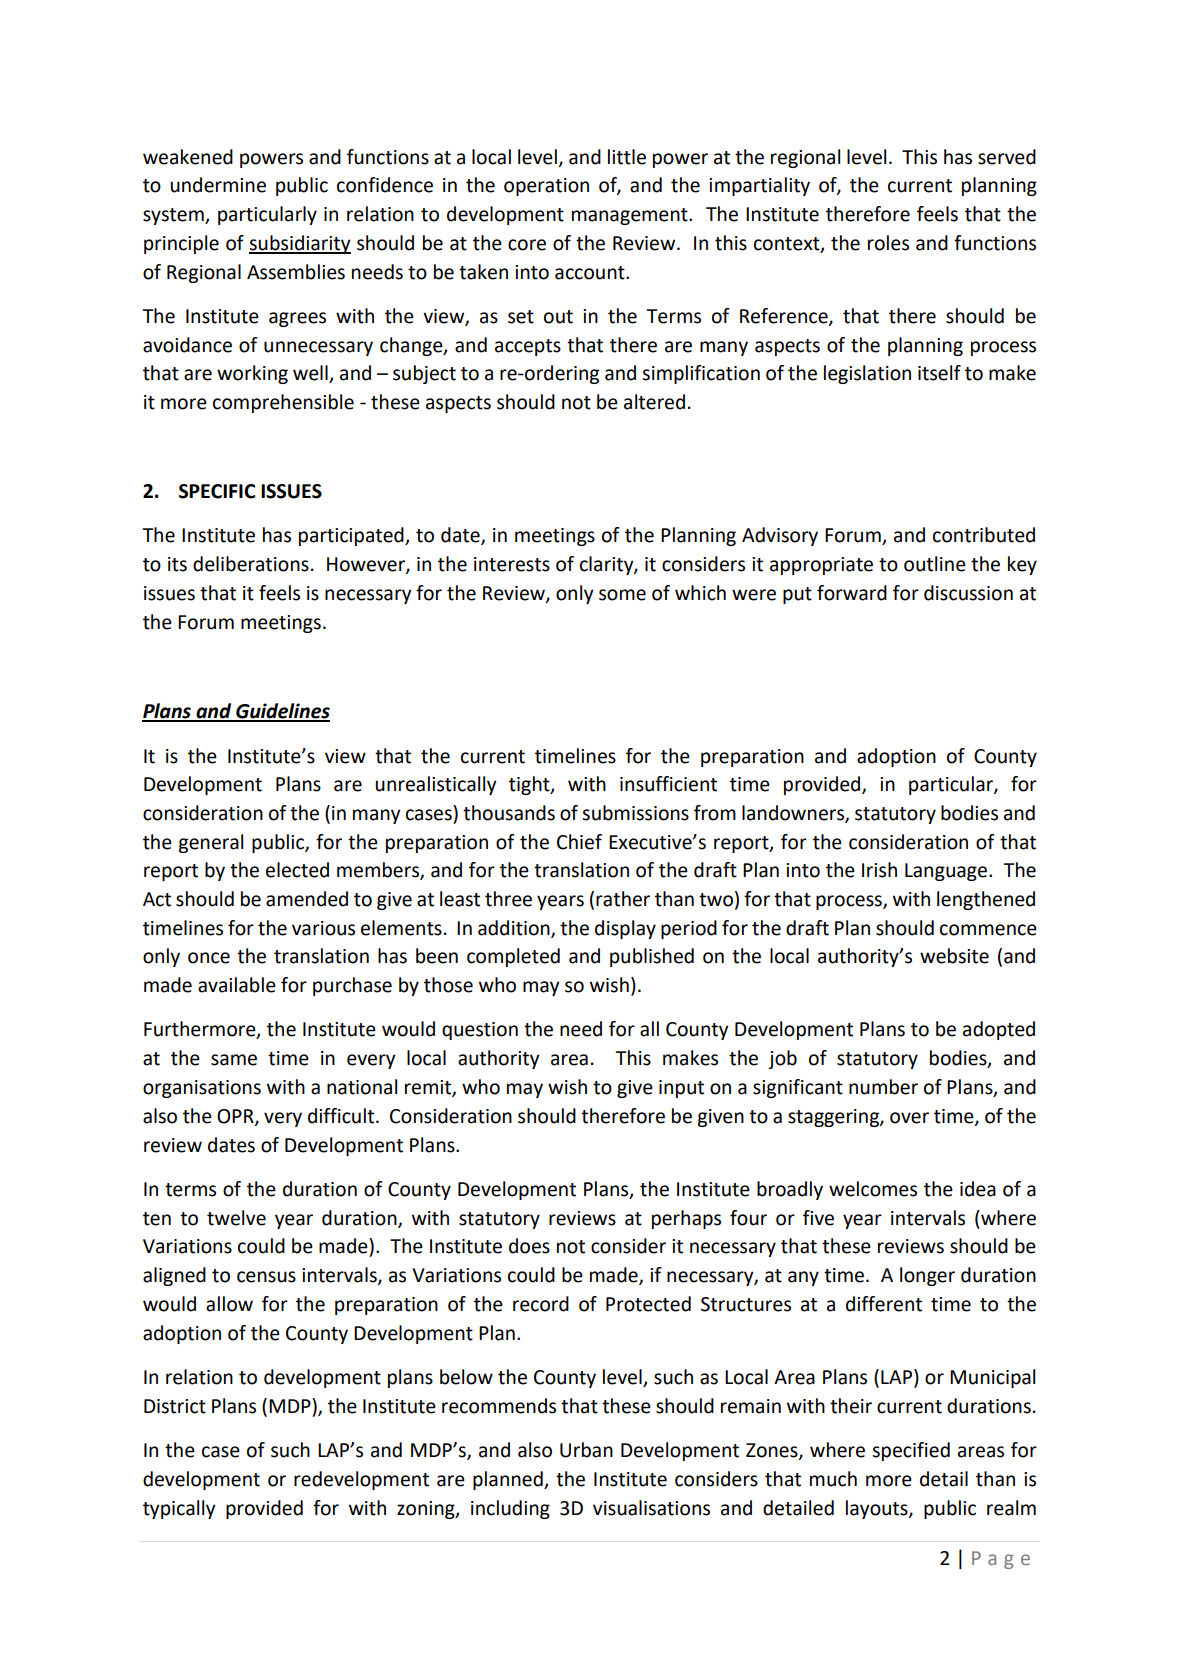 The width and height of the screenshot is (1179, 1668). What do you see at coordinates (218, 185) in the screenshot?
I see `undermine` at bounding box center [218, 185].
